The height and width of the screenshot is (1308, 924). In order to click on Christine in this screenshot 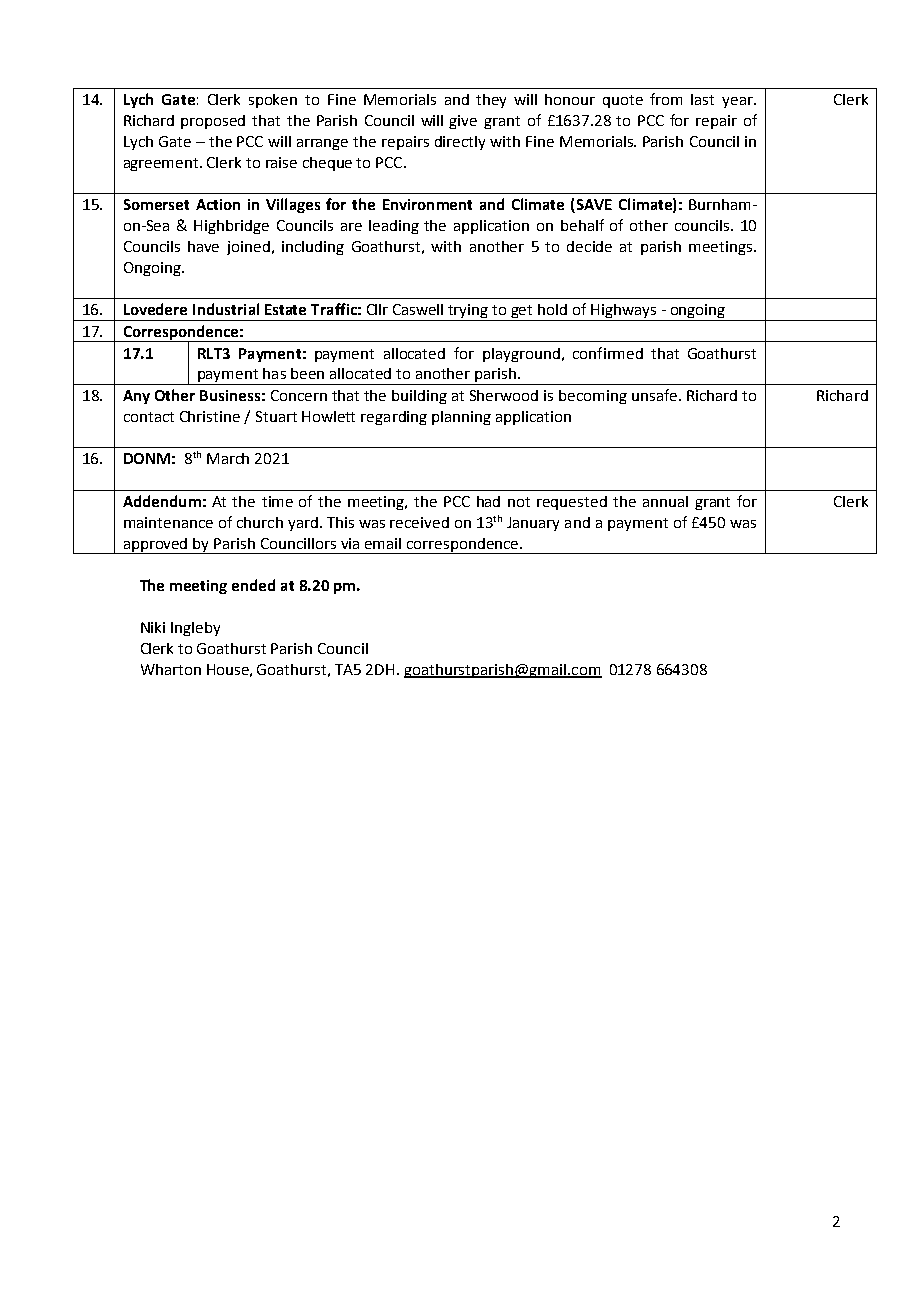, I will do `click(210, 416)`.
